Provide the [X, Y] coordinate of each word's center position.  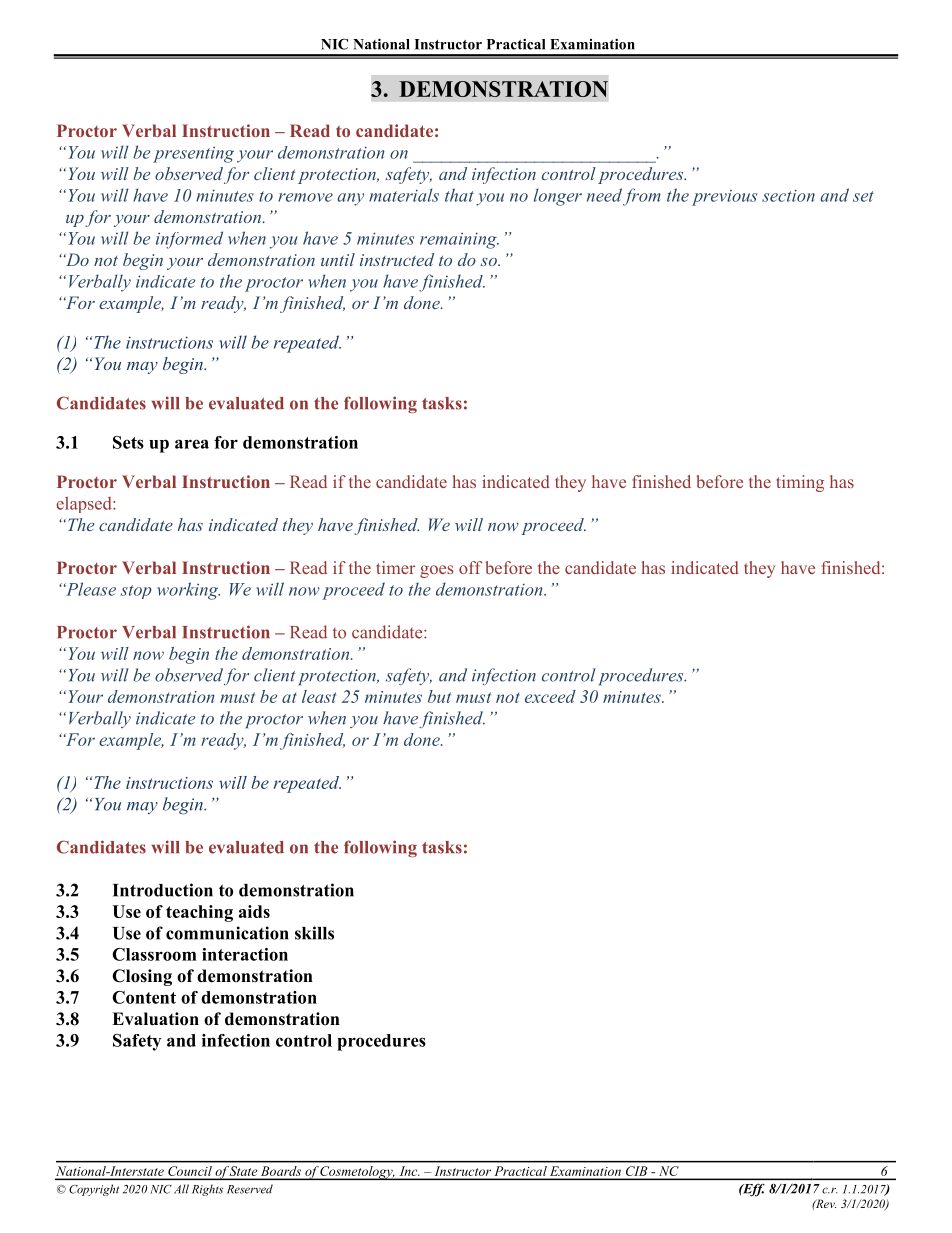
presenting [193, 155]
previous [724, 198]
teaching [199, 913]
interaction [245, 954]
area [192, 444]
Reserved [250, 1189]
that [459, 195]
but [439, 696]
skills [314, 933]
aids [254, 911]
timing [800, 483]
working [188, 591]
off [470, 567]
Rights [207, 1190]
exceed [550, 696]
